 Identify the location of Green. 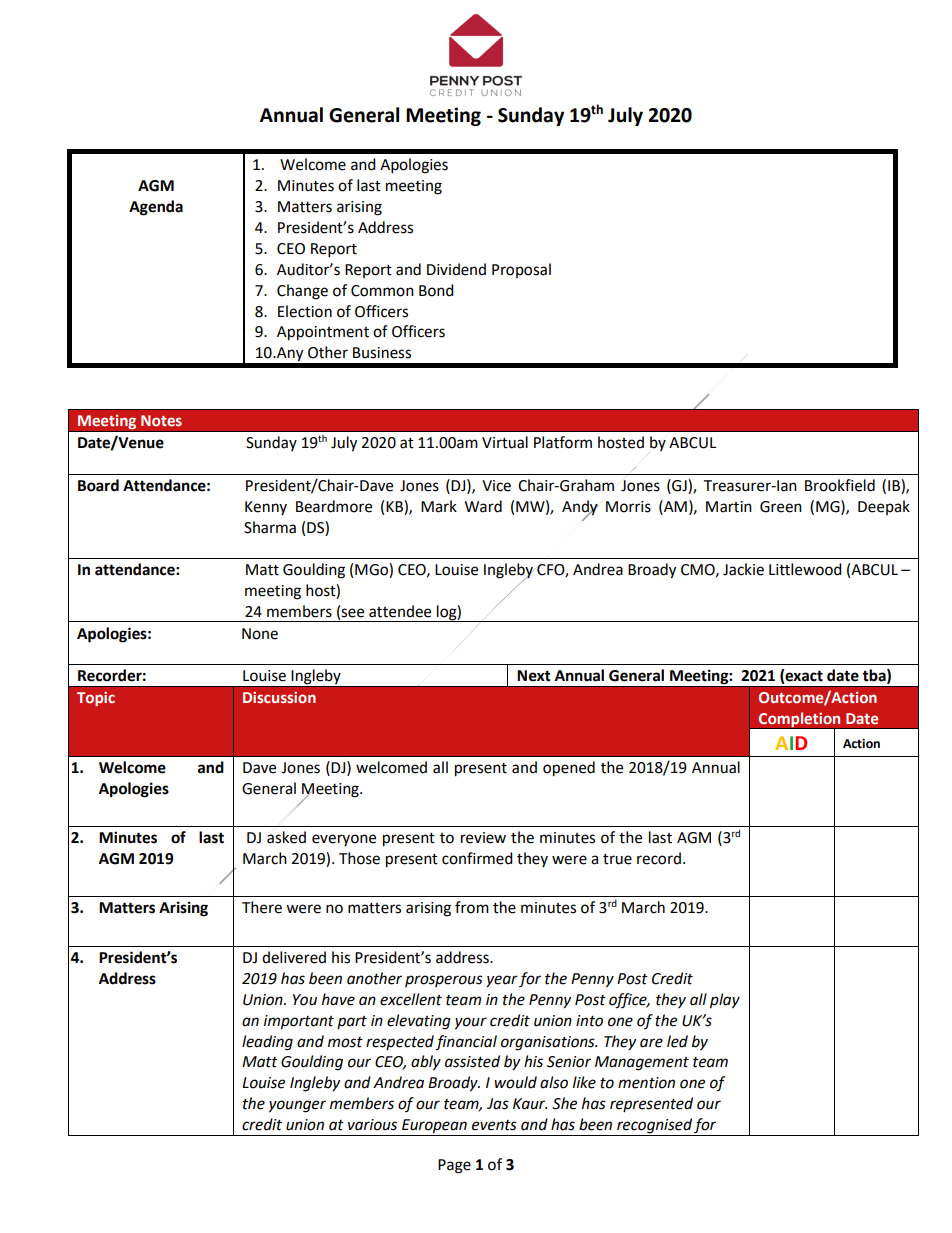
(781, 507).
